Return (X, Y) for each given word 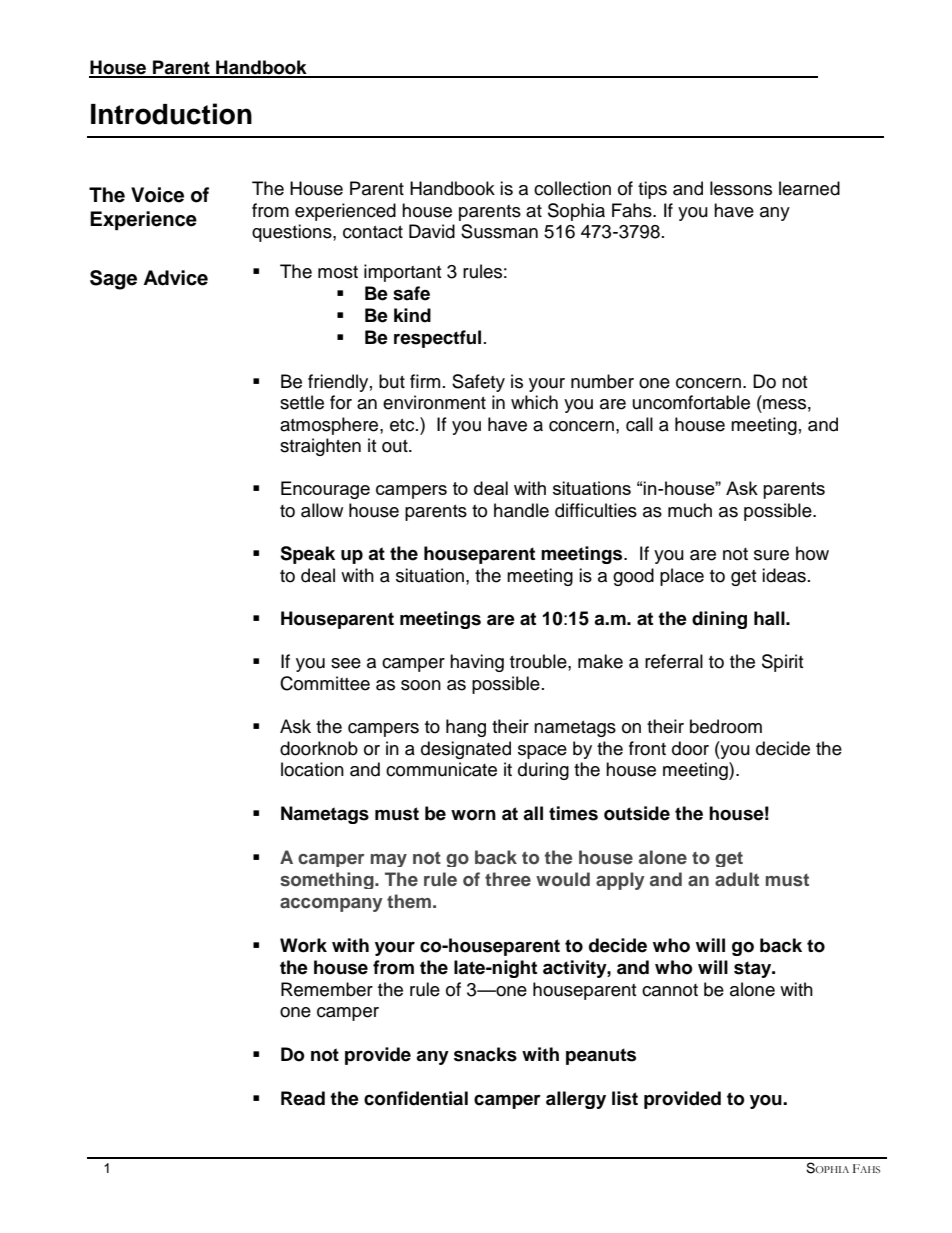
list (625, 1098)
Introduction (171, 114)
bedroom (726, 726)
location (312, 769)
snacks (485, 1054)
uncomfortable (691, 402)
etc (403, 425)
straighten (320, 447)
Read (303, 1098)
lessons (741, 188)
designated (466, 750)
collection (572, 188)
